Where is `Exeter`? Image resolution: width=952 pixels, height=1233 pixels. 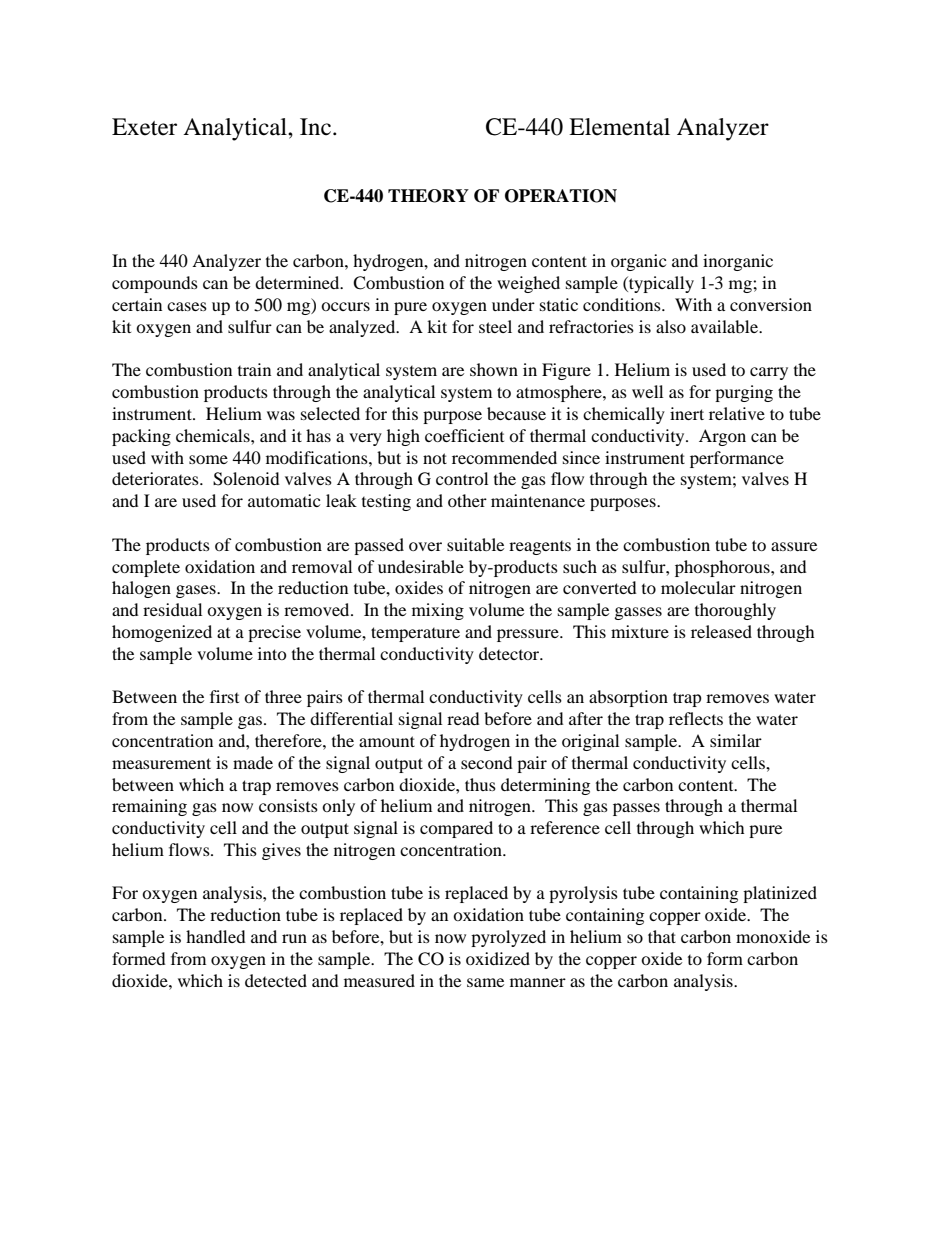
Exeter is located at coordinates (144, 127).
